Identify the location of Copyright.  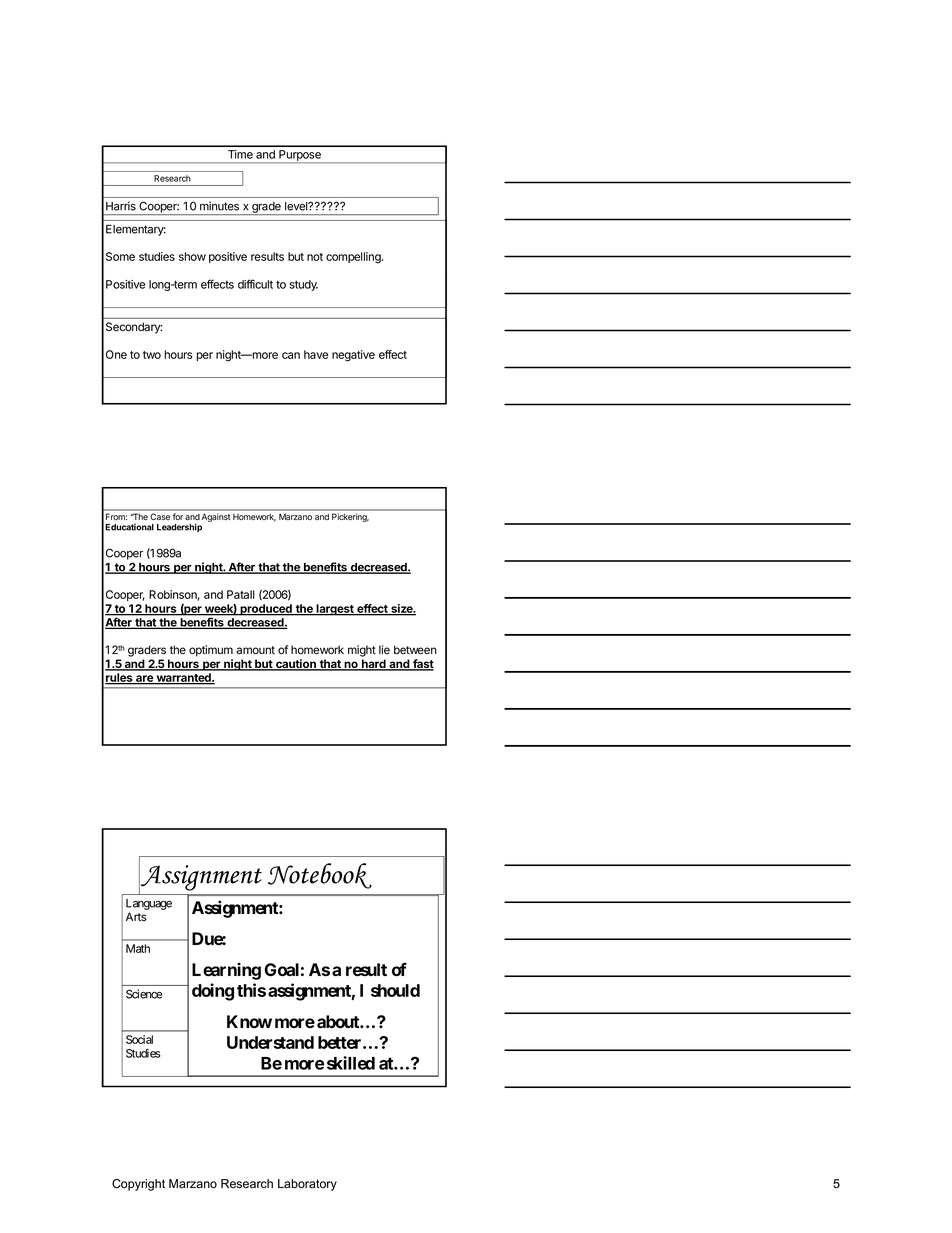
(138, 1185).
